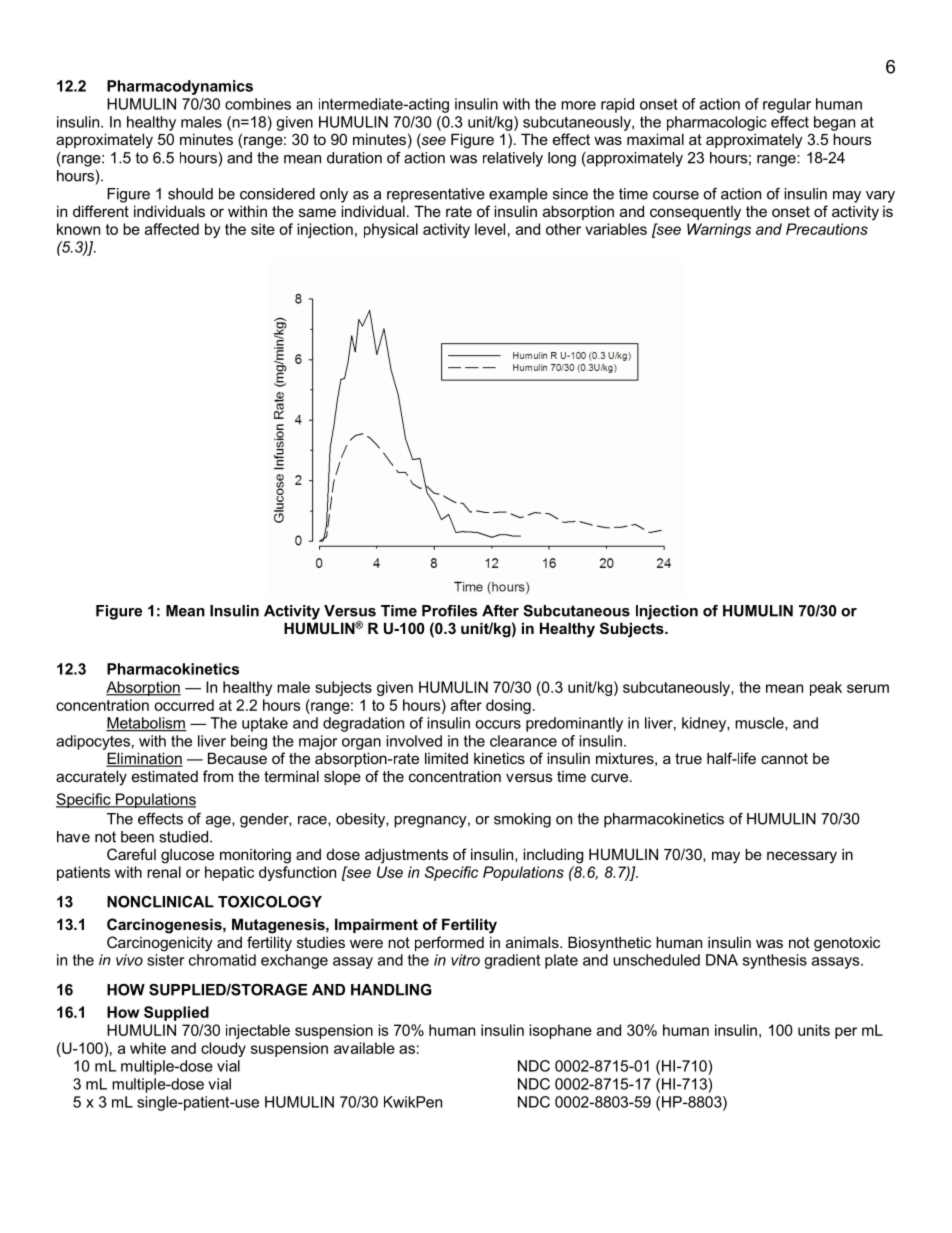 This screenshot has height=1233, width=952. What do you see at coordinates (148, 1048) in the screenshot?
I see `white` at bounding box center [148, 1048].
